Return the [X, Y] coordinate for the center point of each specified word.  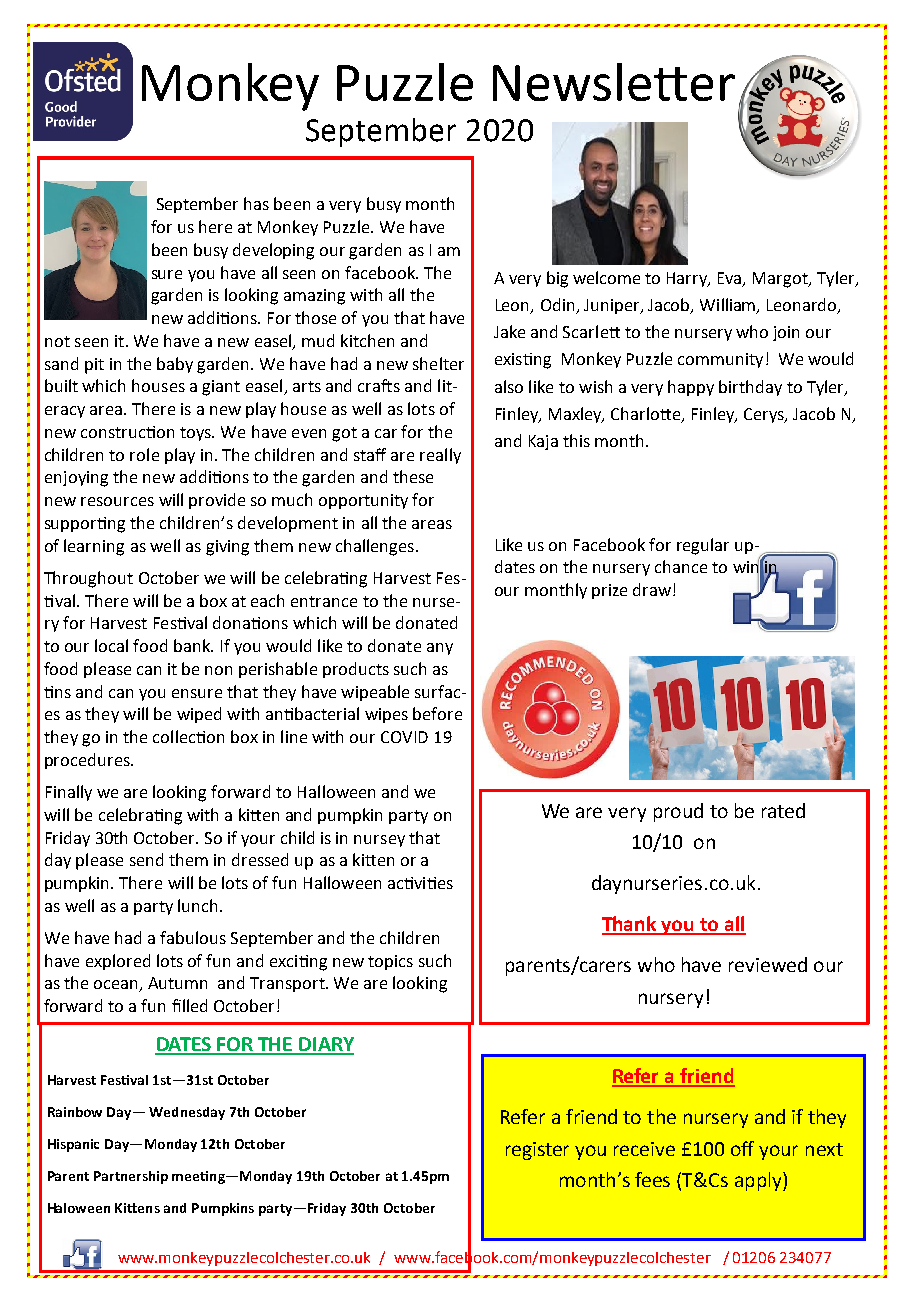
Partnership [131, 1177]
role [144, 454]
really [440, 456]
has [256, 203]
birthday [750, 388]
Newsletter [614, 82]
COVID [404, 737]
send [146, 859]
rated [783, 810]
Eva [731, 279]
